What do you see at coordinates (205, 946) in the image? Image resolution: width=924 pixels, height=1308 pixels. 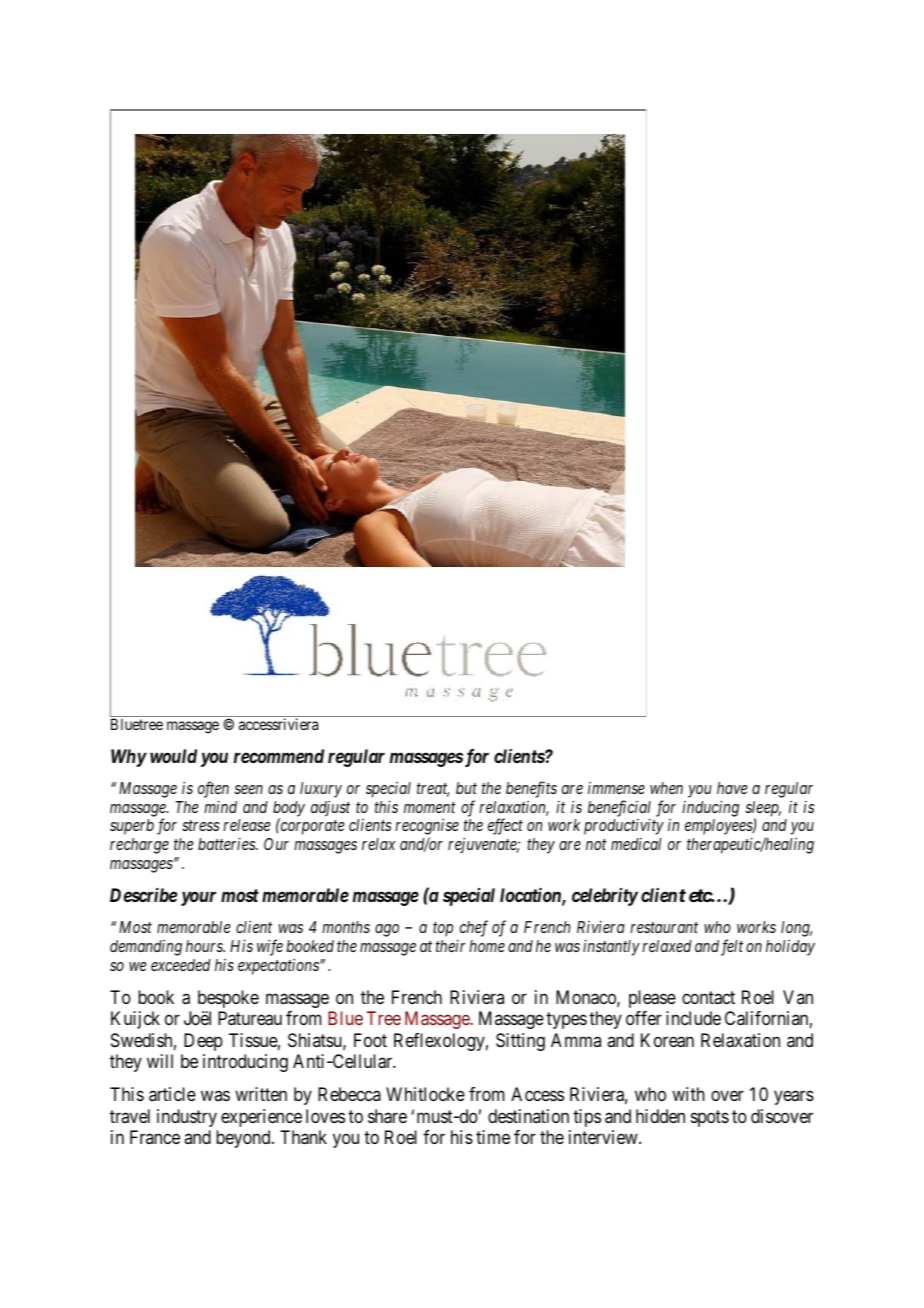 I see `hours` at bounding box center [205, 946].
